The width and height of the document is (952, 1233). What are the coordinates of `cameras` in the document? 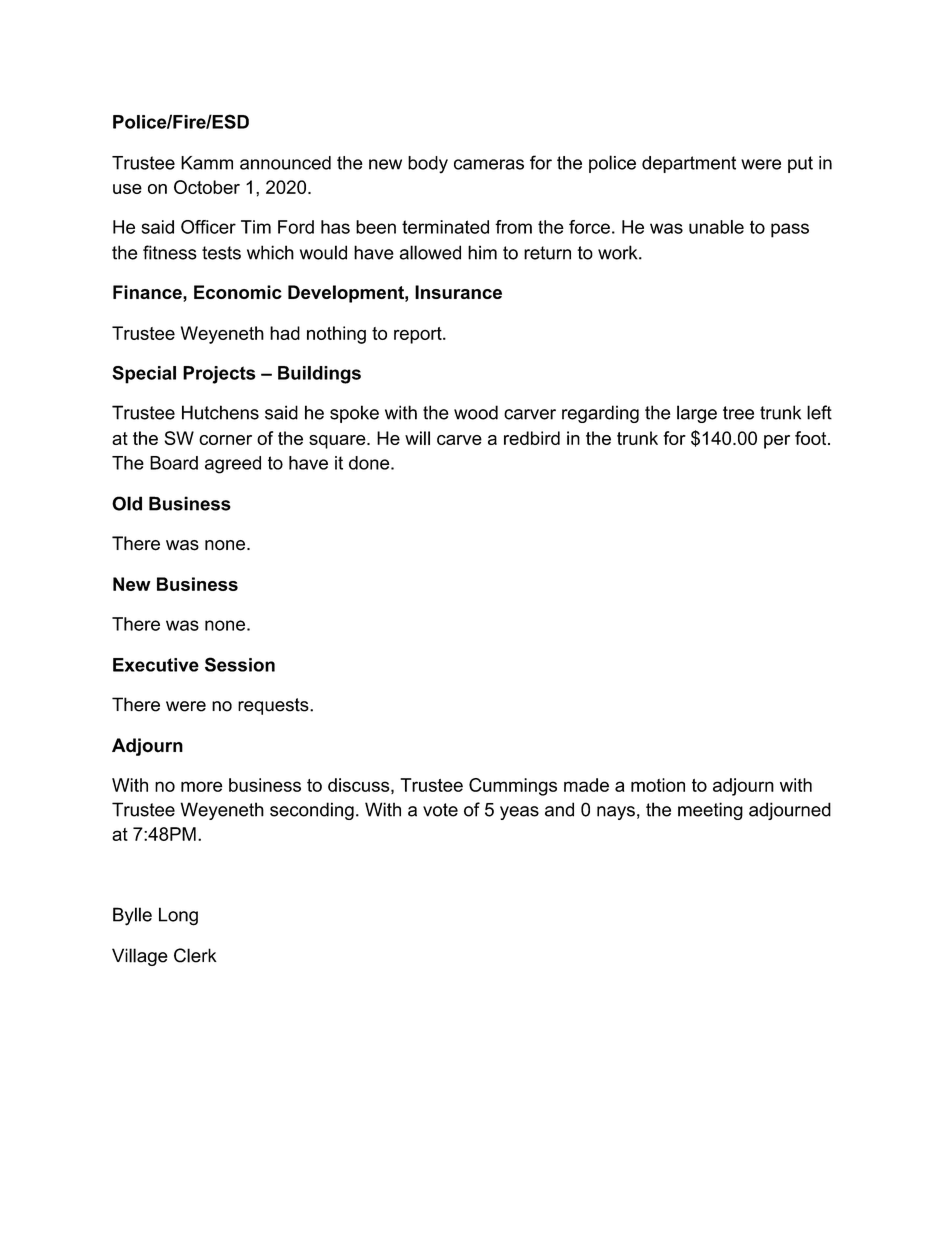 It's located at (489, 164).
